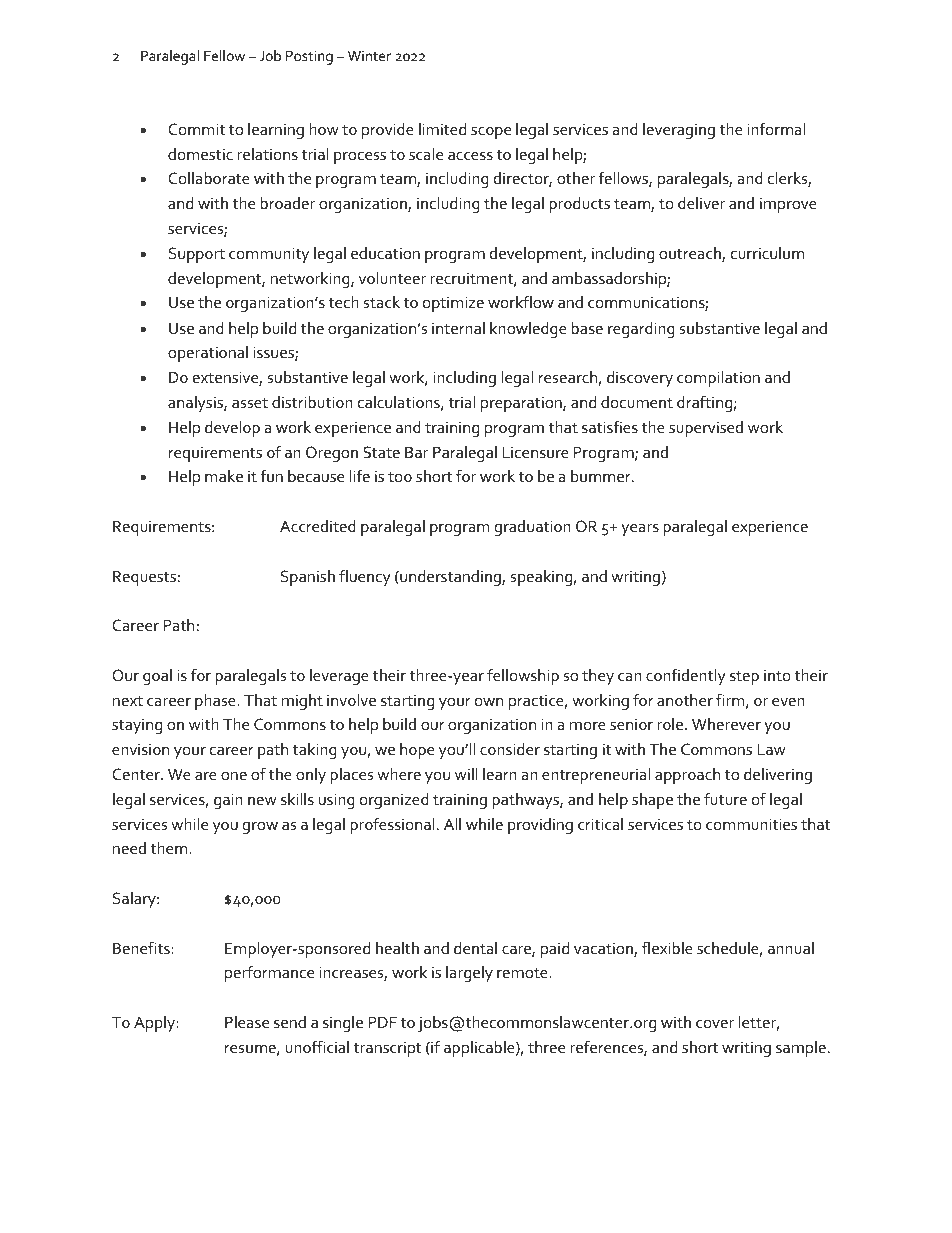  I want to click on phase, so click(216, 702).
